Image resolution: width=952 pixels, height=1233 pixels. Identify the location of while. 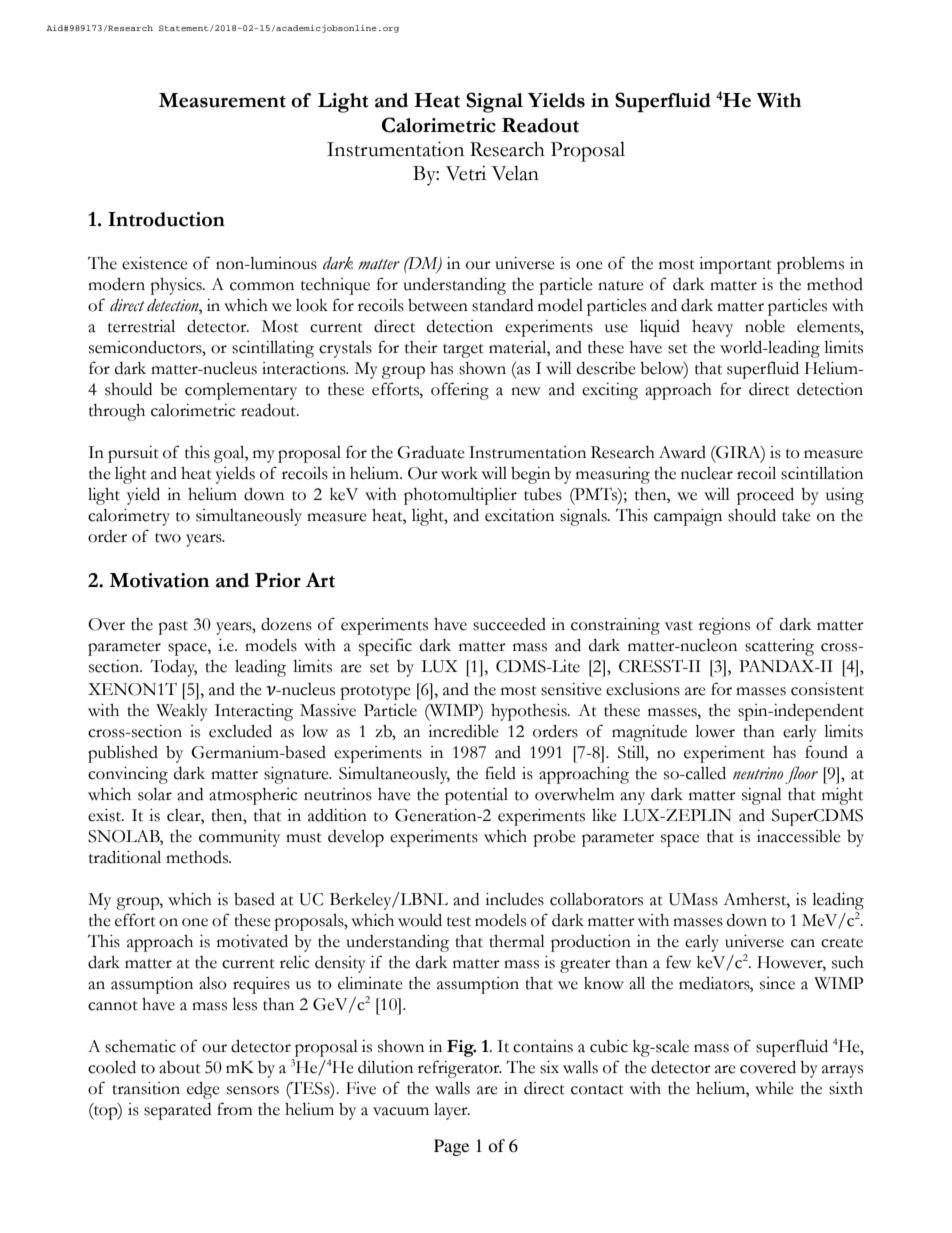
(774, 1088).
